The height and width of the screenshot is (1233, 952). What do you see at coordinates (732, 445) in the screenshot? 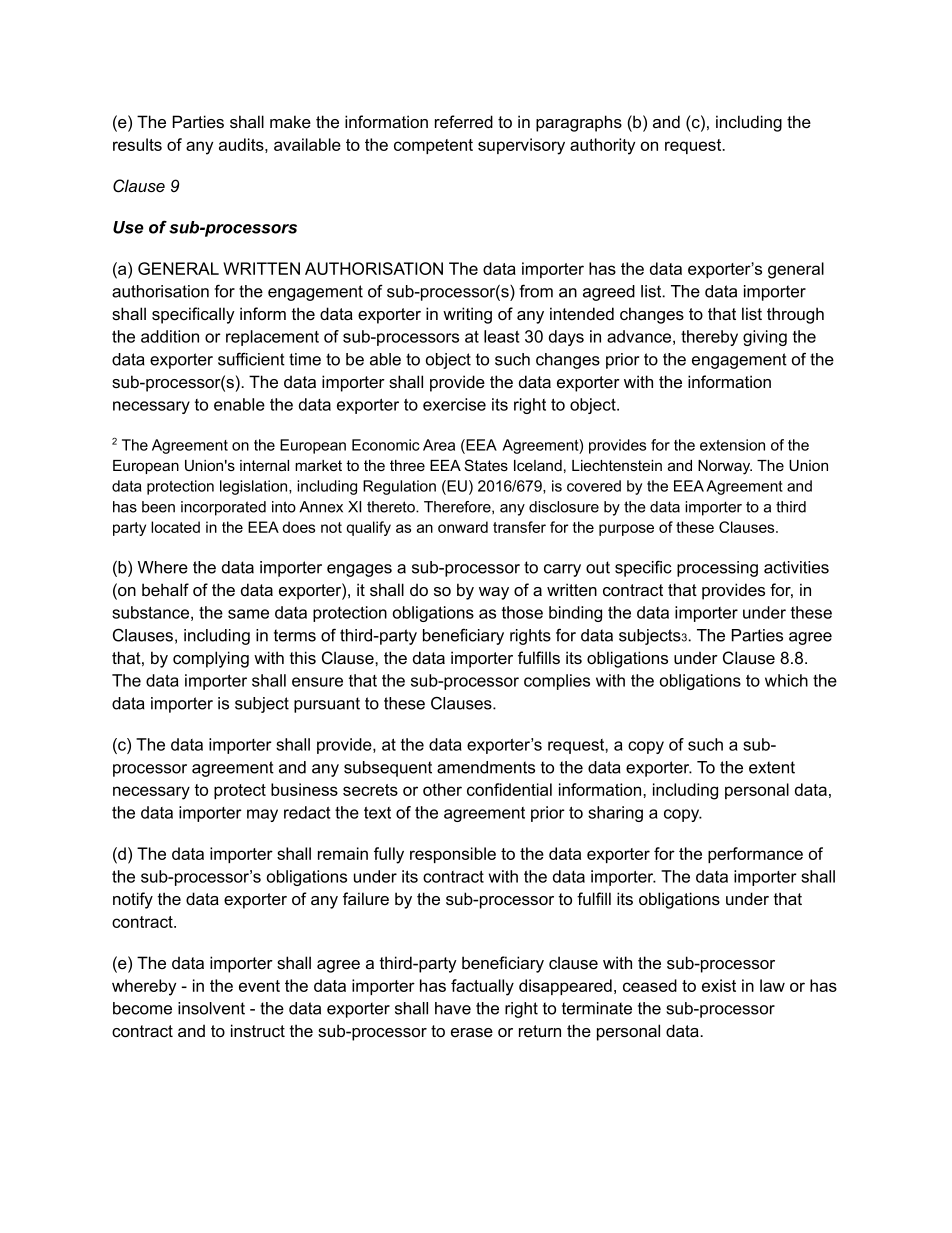
I see `extension` at bounding box center [732, 445].
